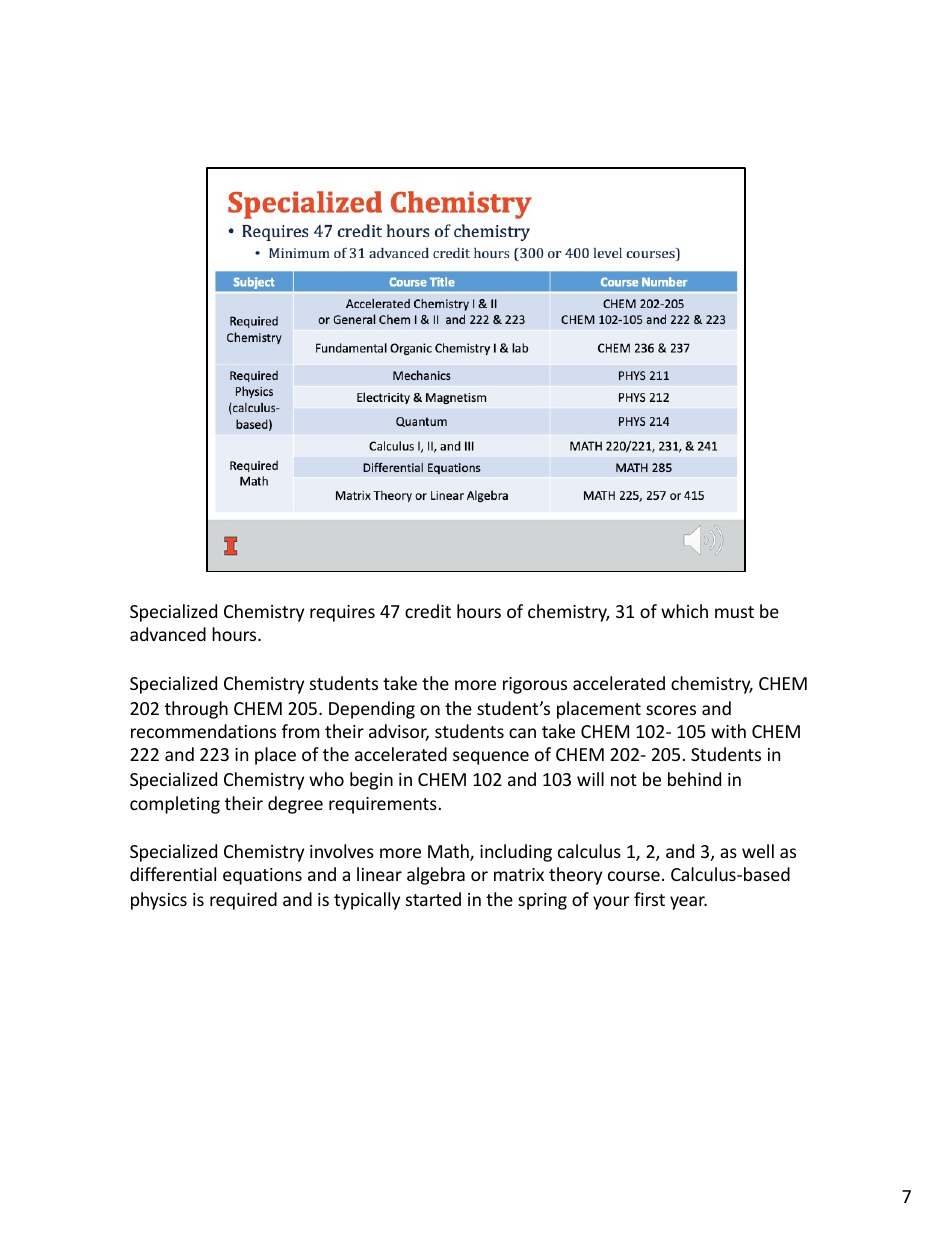 The height and width of the document is (1233, 952). I want to click on started, so click(433, 899).
